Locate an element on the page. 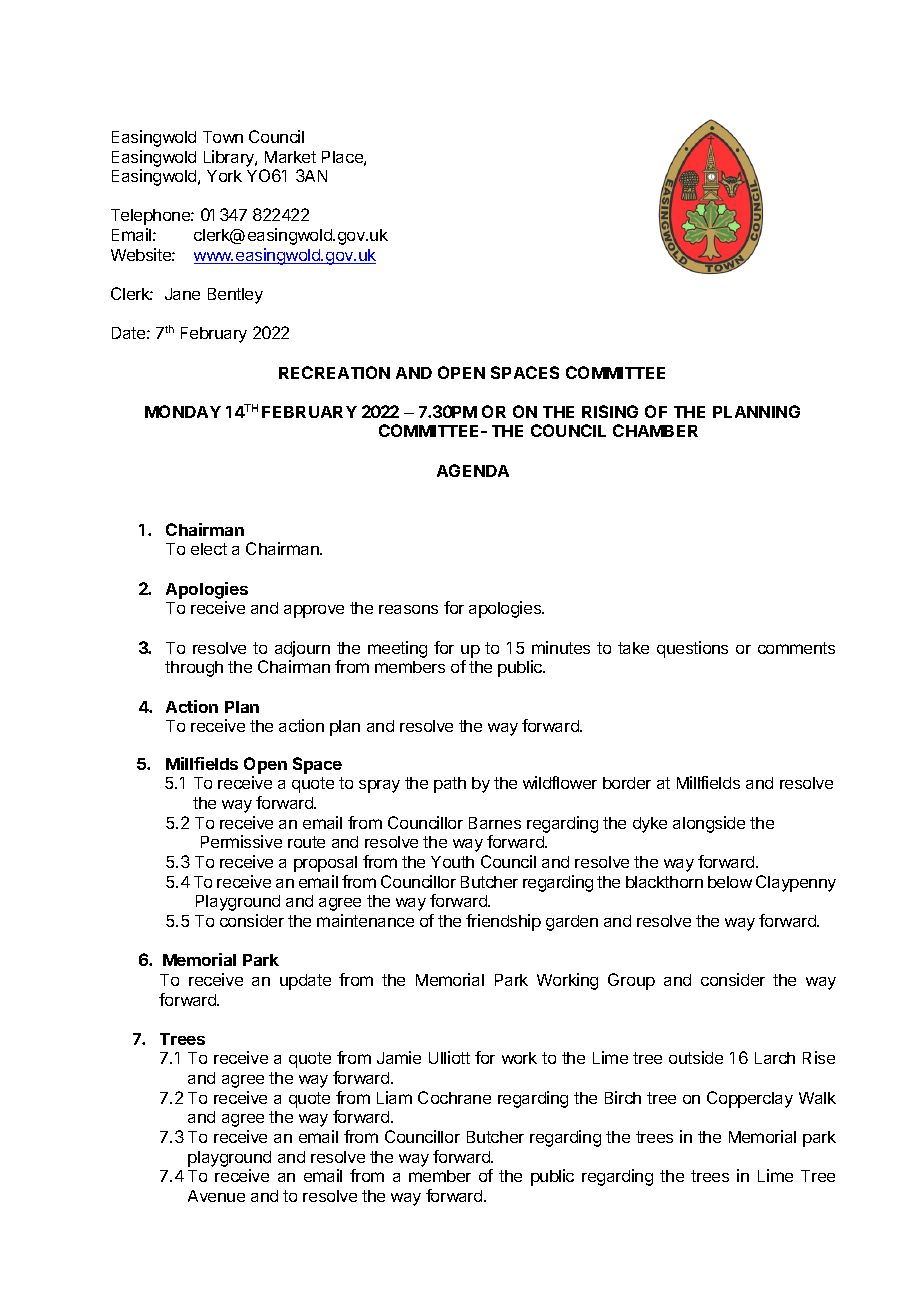  Permissive is located at coordinates (241, 841).
